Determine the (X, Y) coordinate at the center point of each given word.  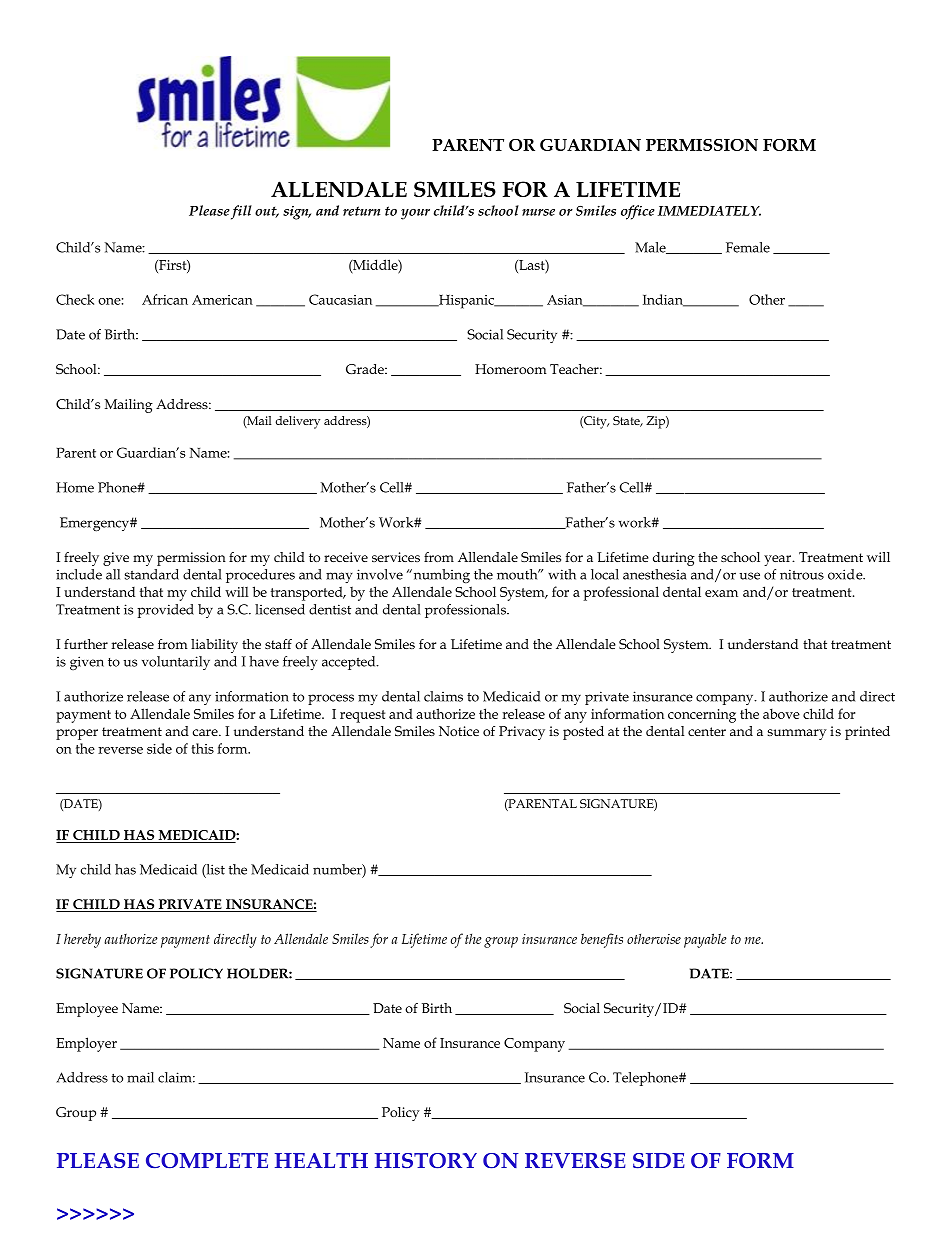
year (779, 560)
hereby (82, 940)
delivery (298, 422)
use (749, 576)
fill (241, 212)
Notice (459, 731)
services (396, 557)
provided (165, 611)
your (415, 214)
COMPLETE (207, 1161)
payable (705, 940)
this (203, 748)
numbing (440, 576)
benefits (602, 940)
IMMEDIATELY (709, 211)
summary (797, 734)
